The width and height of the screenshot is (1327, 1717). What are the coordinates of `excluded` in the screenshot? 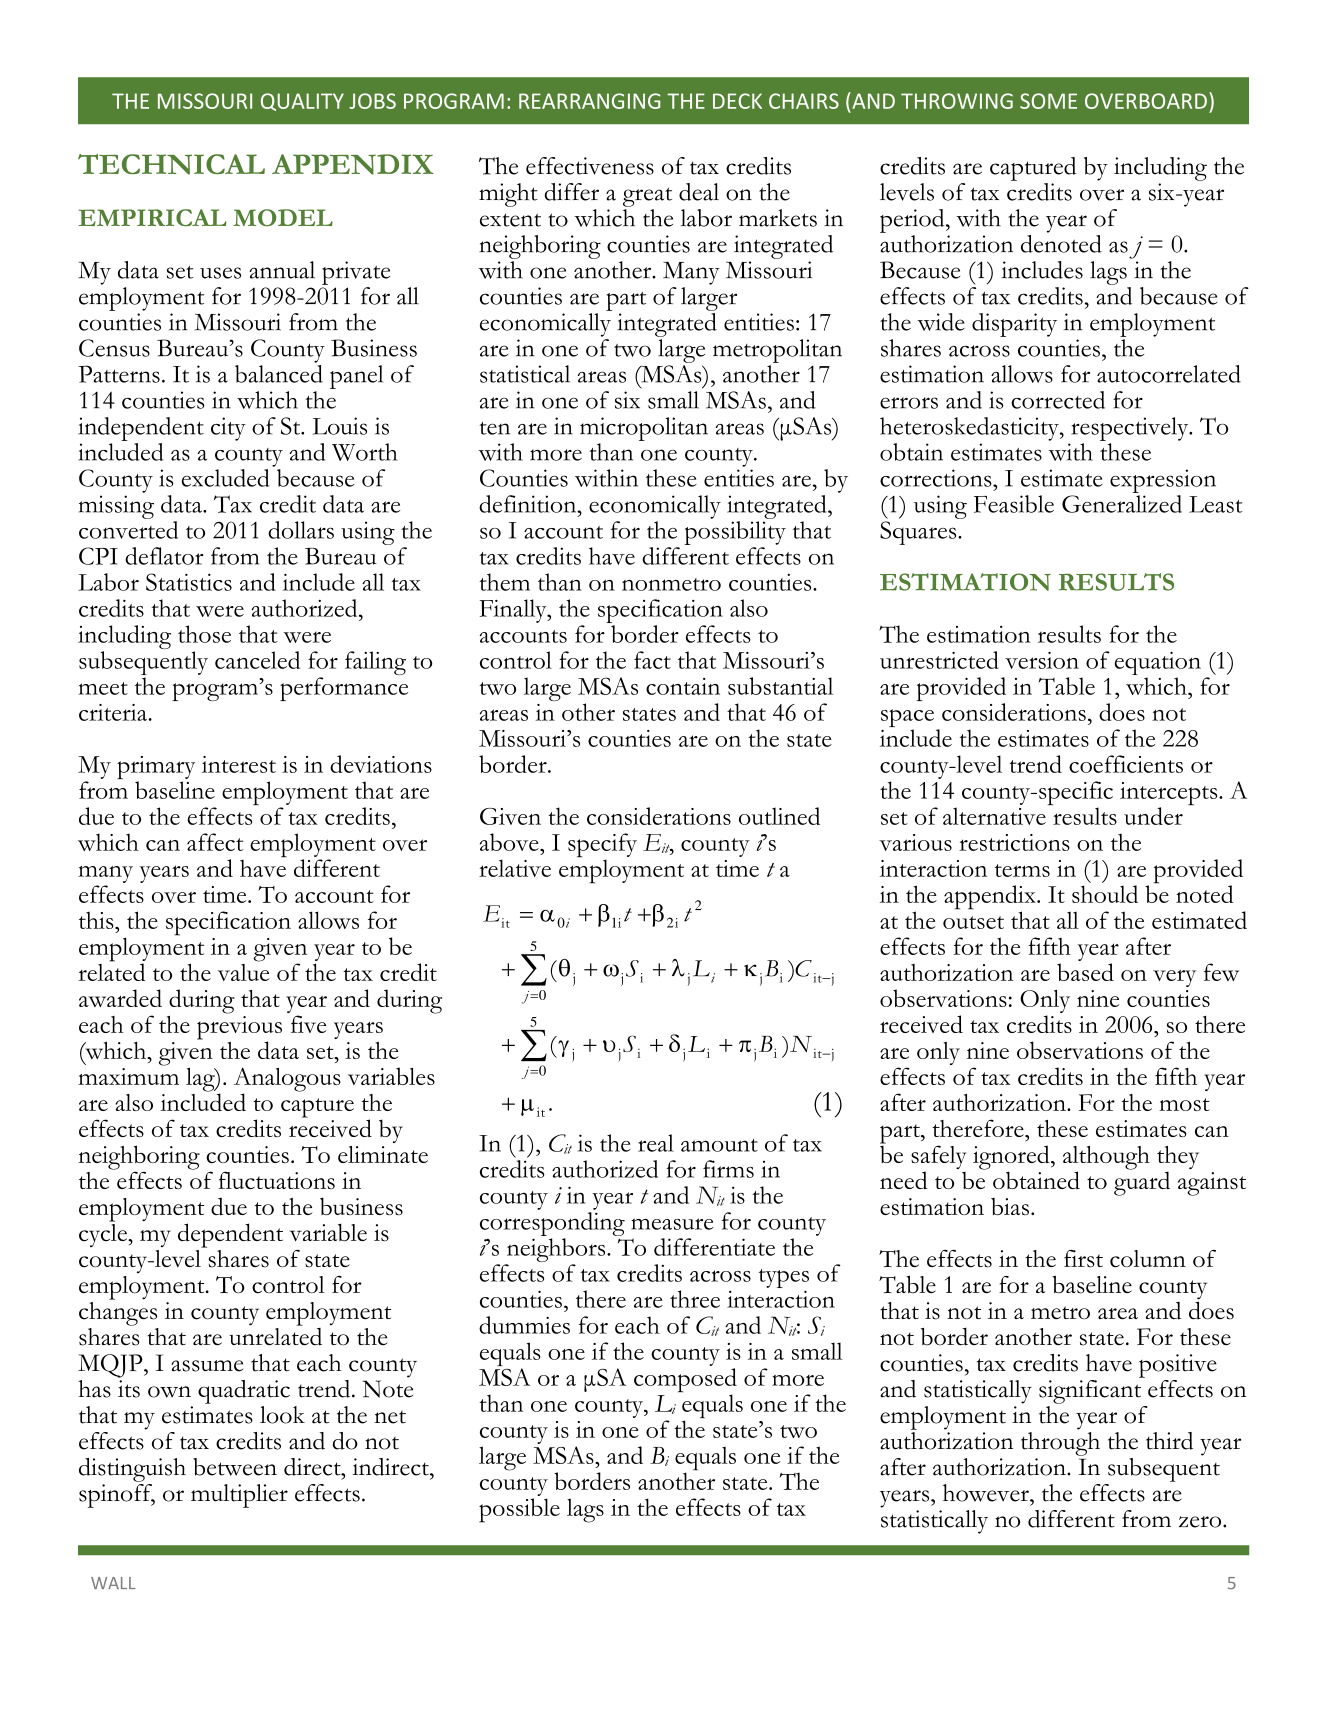 It's located at (225, 478).
